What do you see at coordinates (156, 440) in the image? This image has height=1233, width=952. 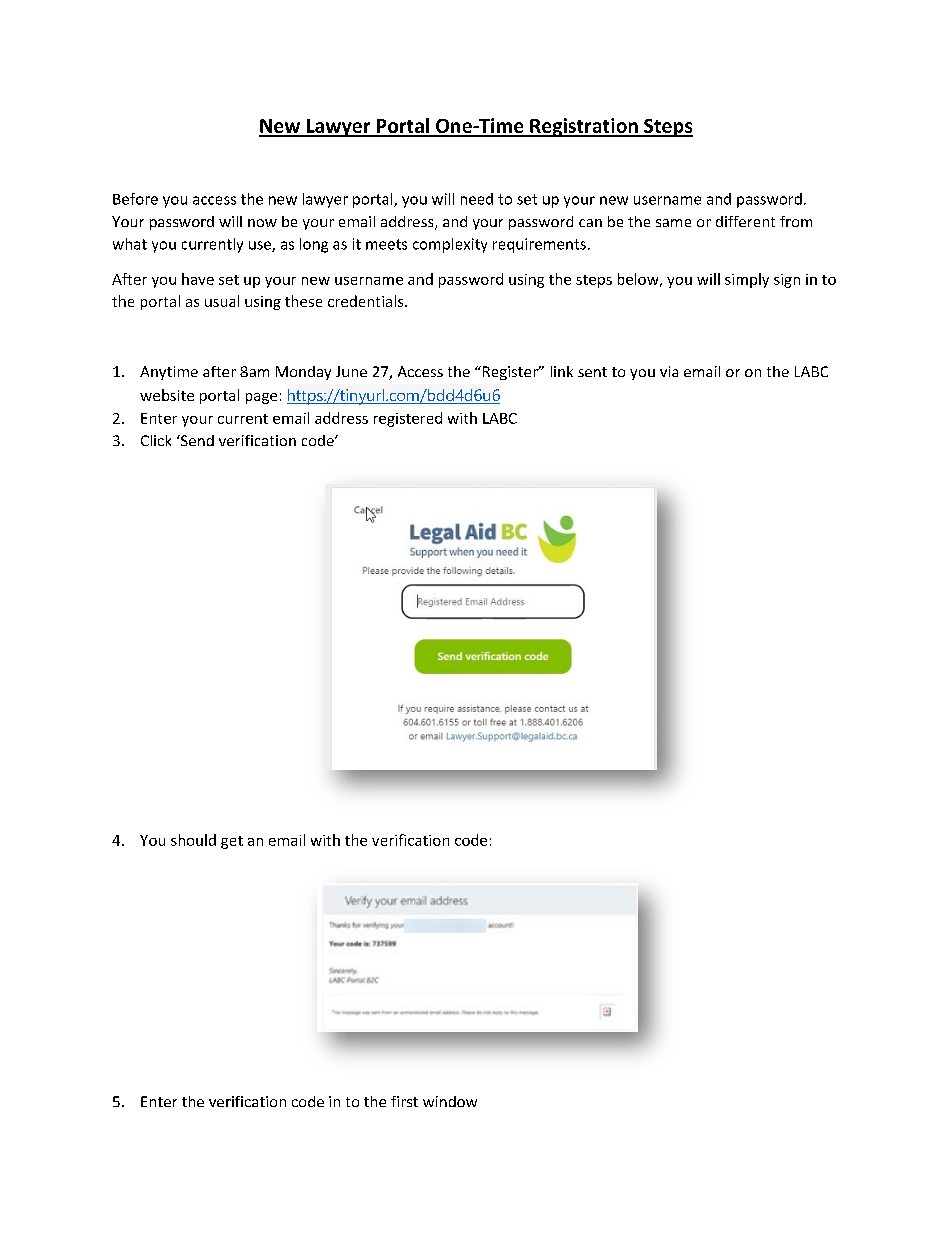 I see `Click` at bounding box center [156, 440].
